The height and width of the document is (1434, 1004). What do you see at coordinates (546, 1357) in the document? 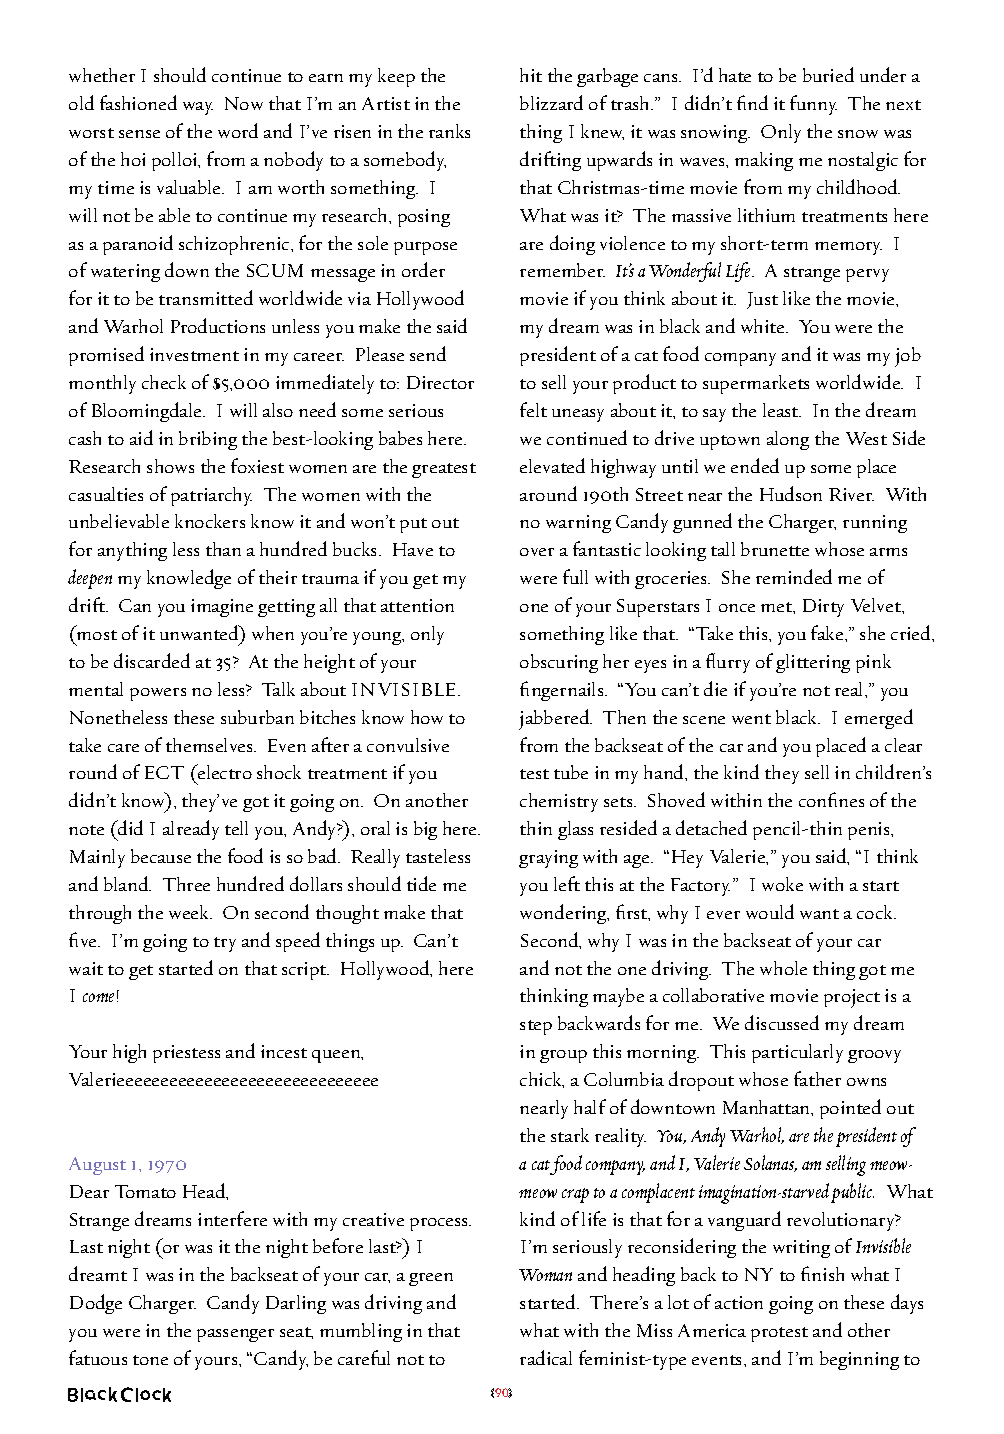
I see `radical` at bounding box center [546, 1357].
